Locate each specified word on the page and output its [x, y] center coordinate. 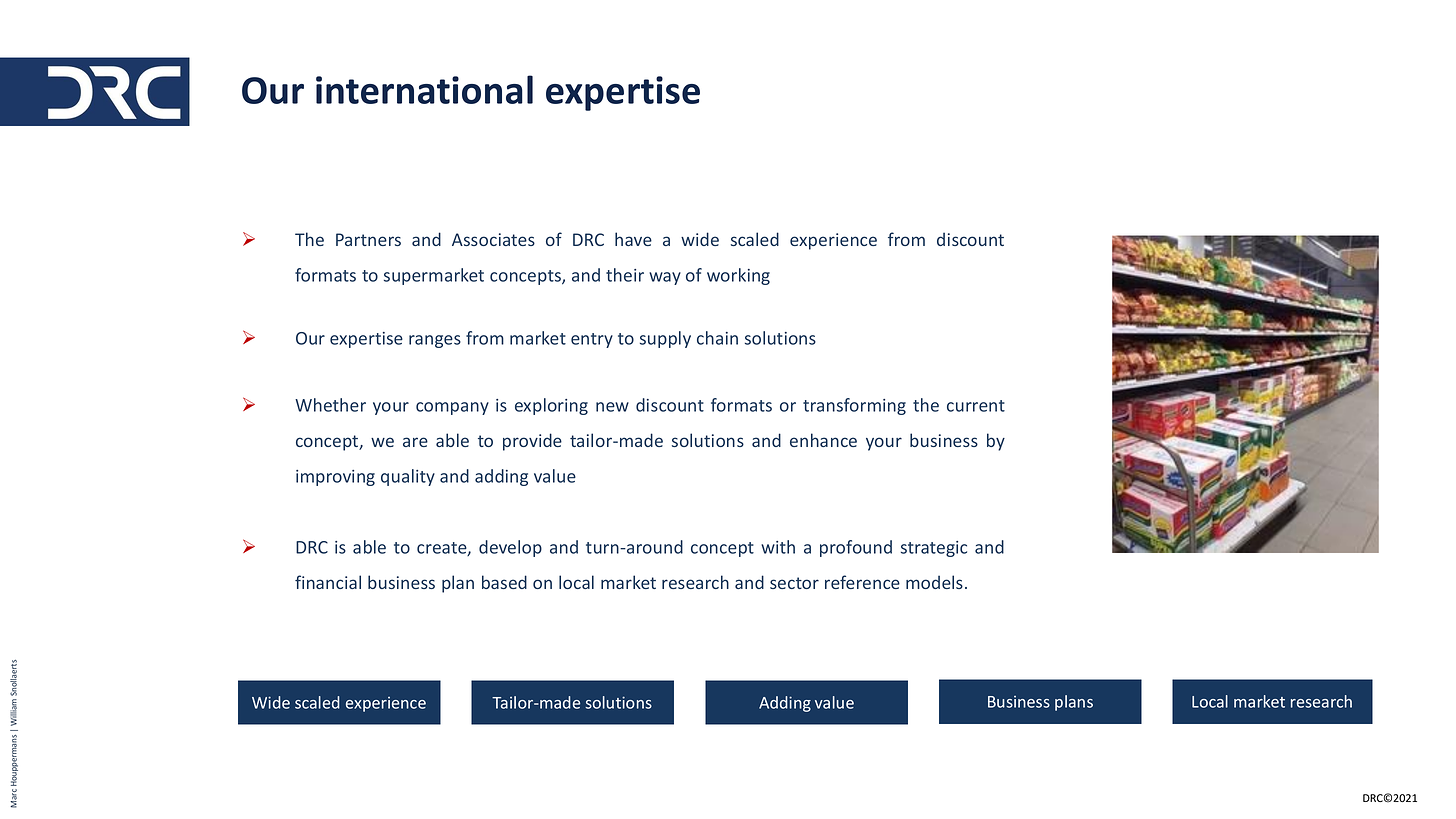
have [633, 239]
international [424, 89]
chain [717, 338]
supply [665, 339]
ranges [435, 341]
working [738, 276]
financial [328, 582]
